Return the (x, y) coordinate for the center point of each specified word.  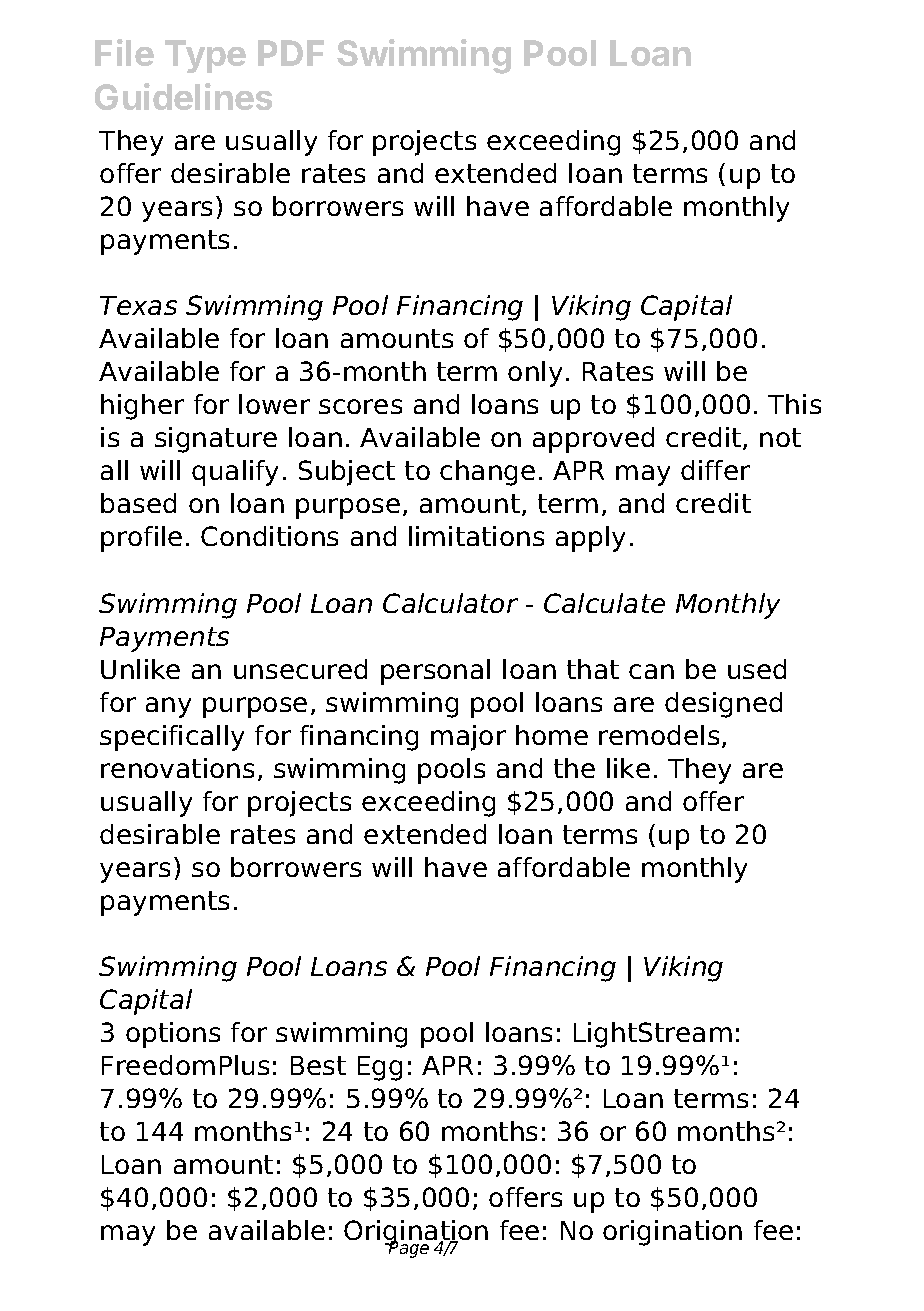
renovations (177, 768)
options (173, 1035)
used (757, 669)
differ (715, 470)
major (468, 738)
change (487, 473)
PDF (291, 53)
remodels (659, 735)
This (794, 404)
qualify (235, 473)
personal (435, 672)
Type (205, 56)
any (168, 707)
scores (360, 406)
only (535, 374)
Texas (138, 305)
